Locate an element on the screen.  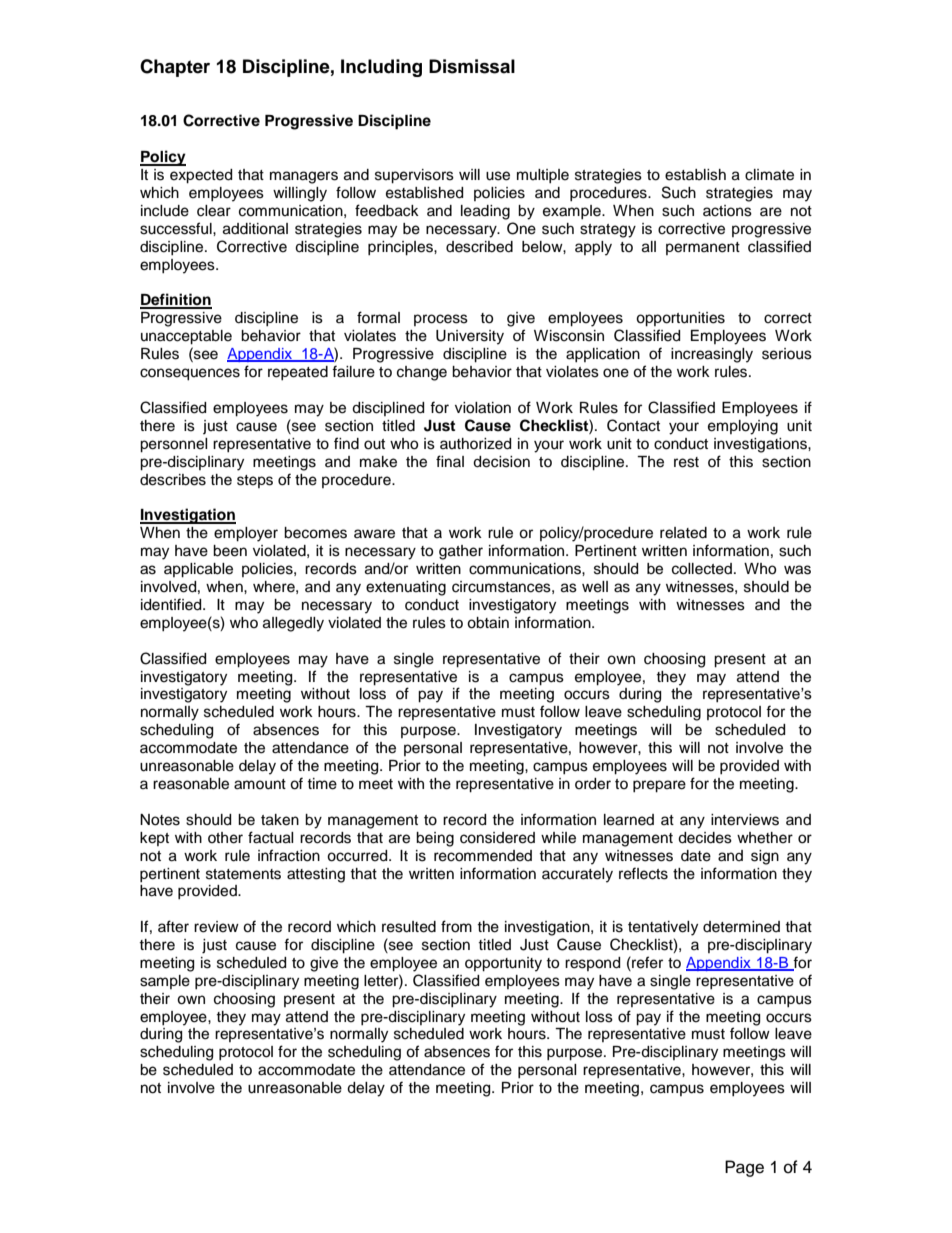
Chapter is located at coordinates (175, 68).
